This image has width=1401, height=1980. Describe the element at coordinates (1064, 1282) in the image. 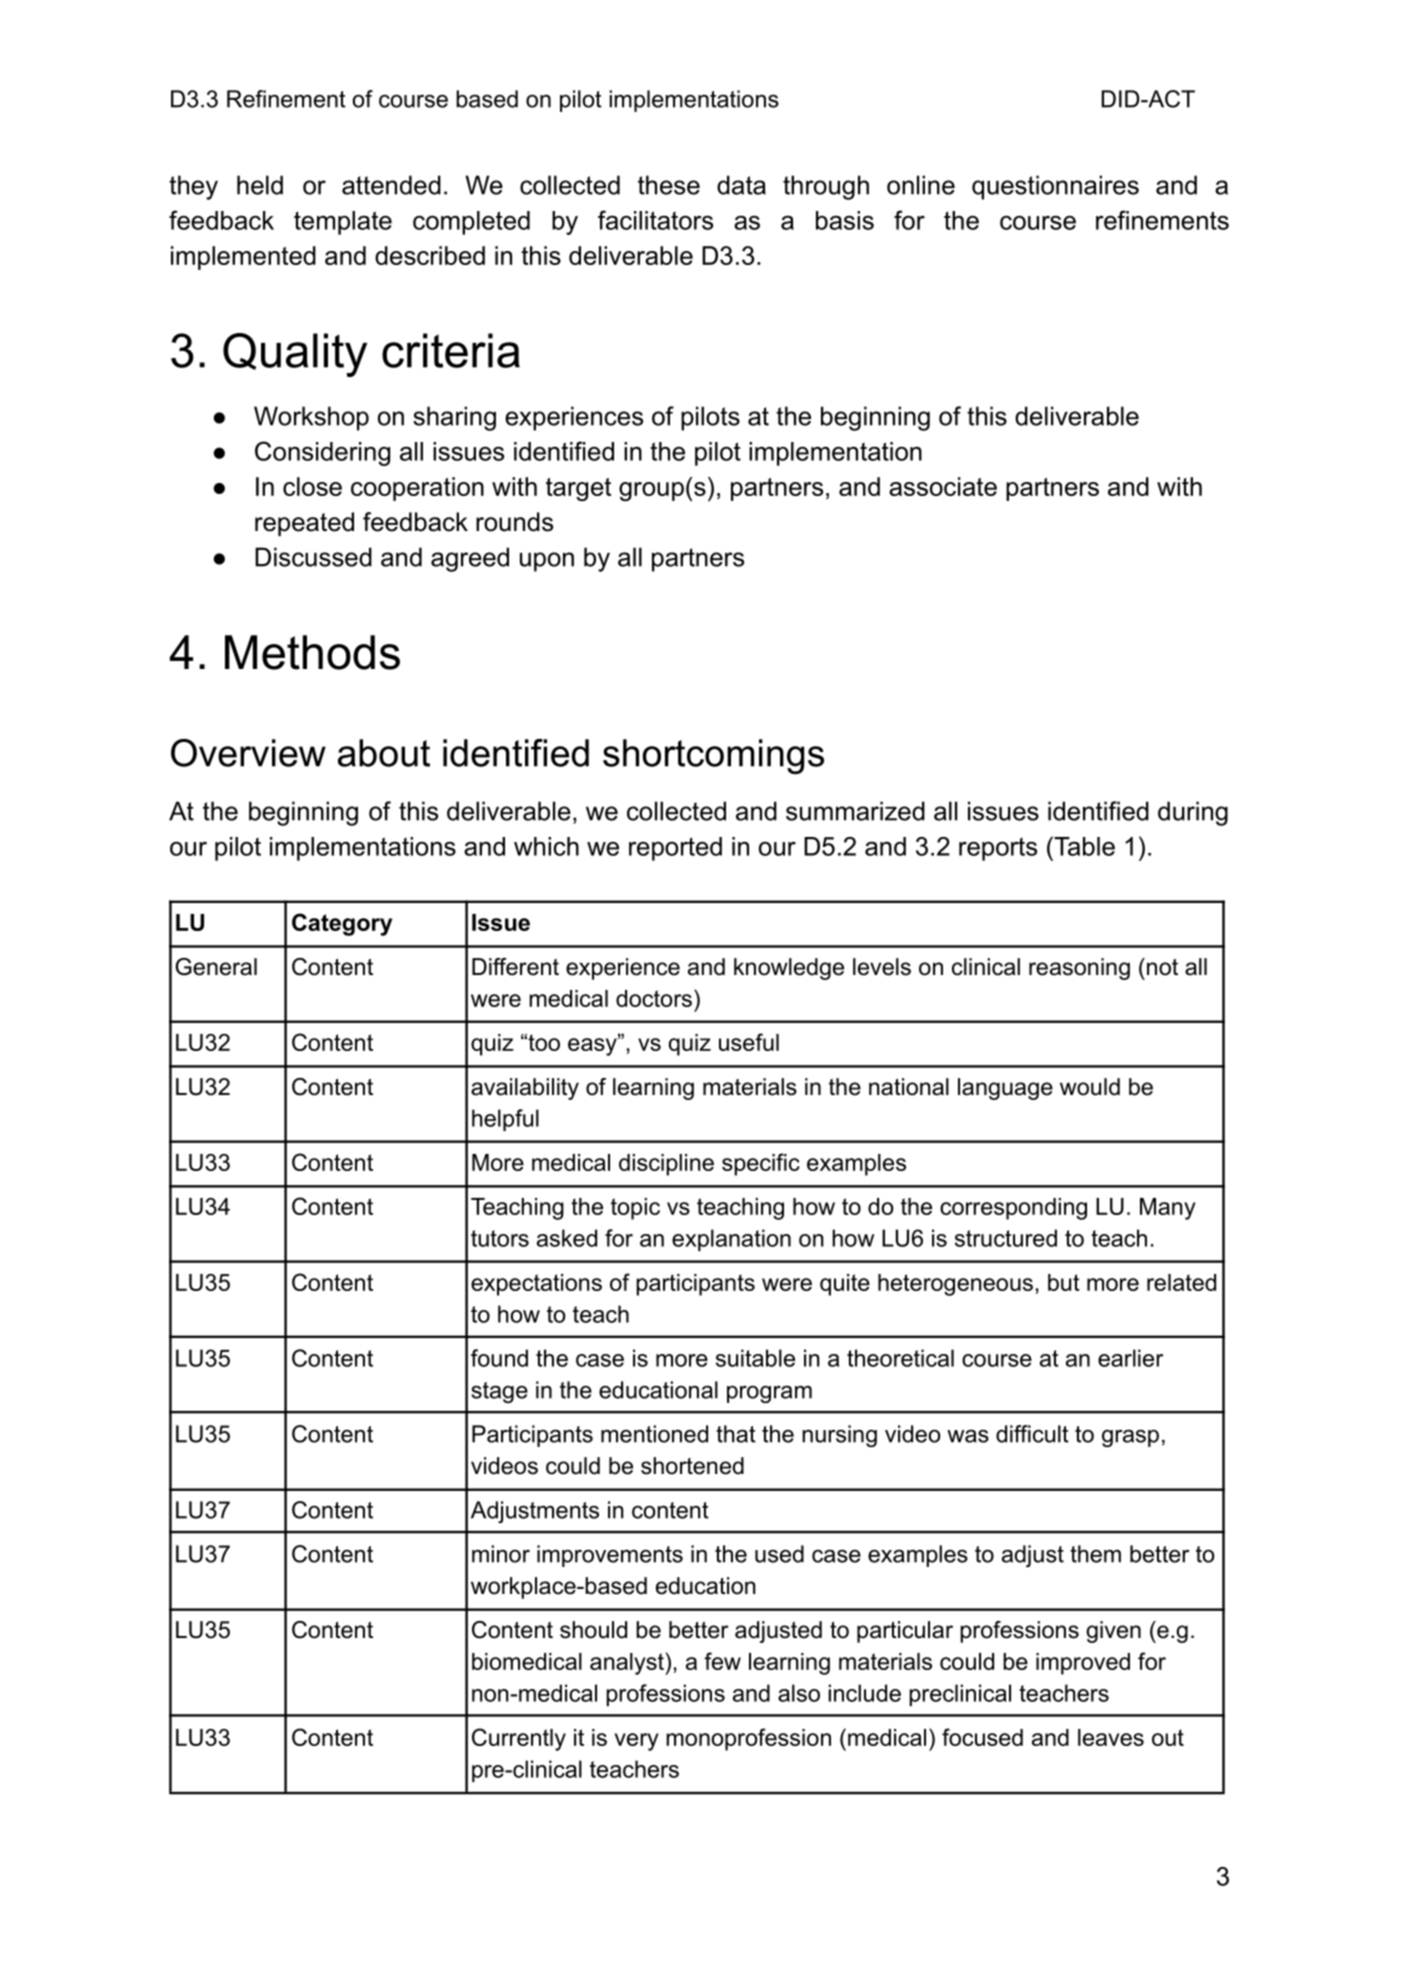

I see `but` at that location.
